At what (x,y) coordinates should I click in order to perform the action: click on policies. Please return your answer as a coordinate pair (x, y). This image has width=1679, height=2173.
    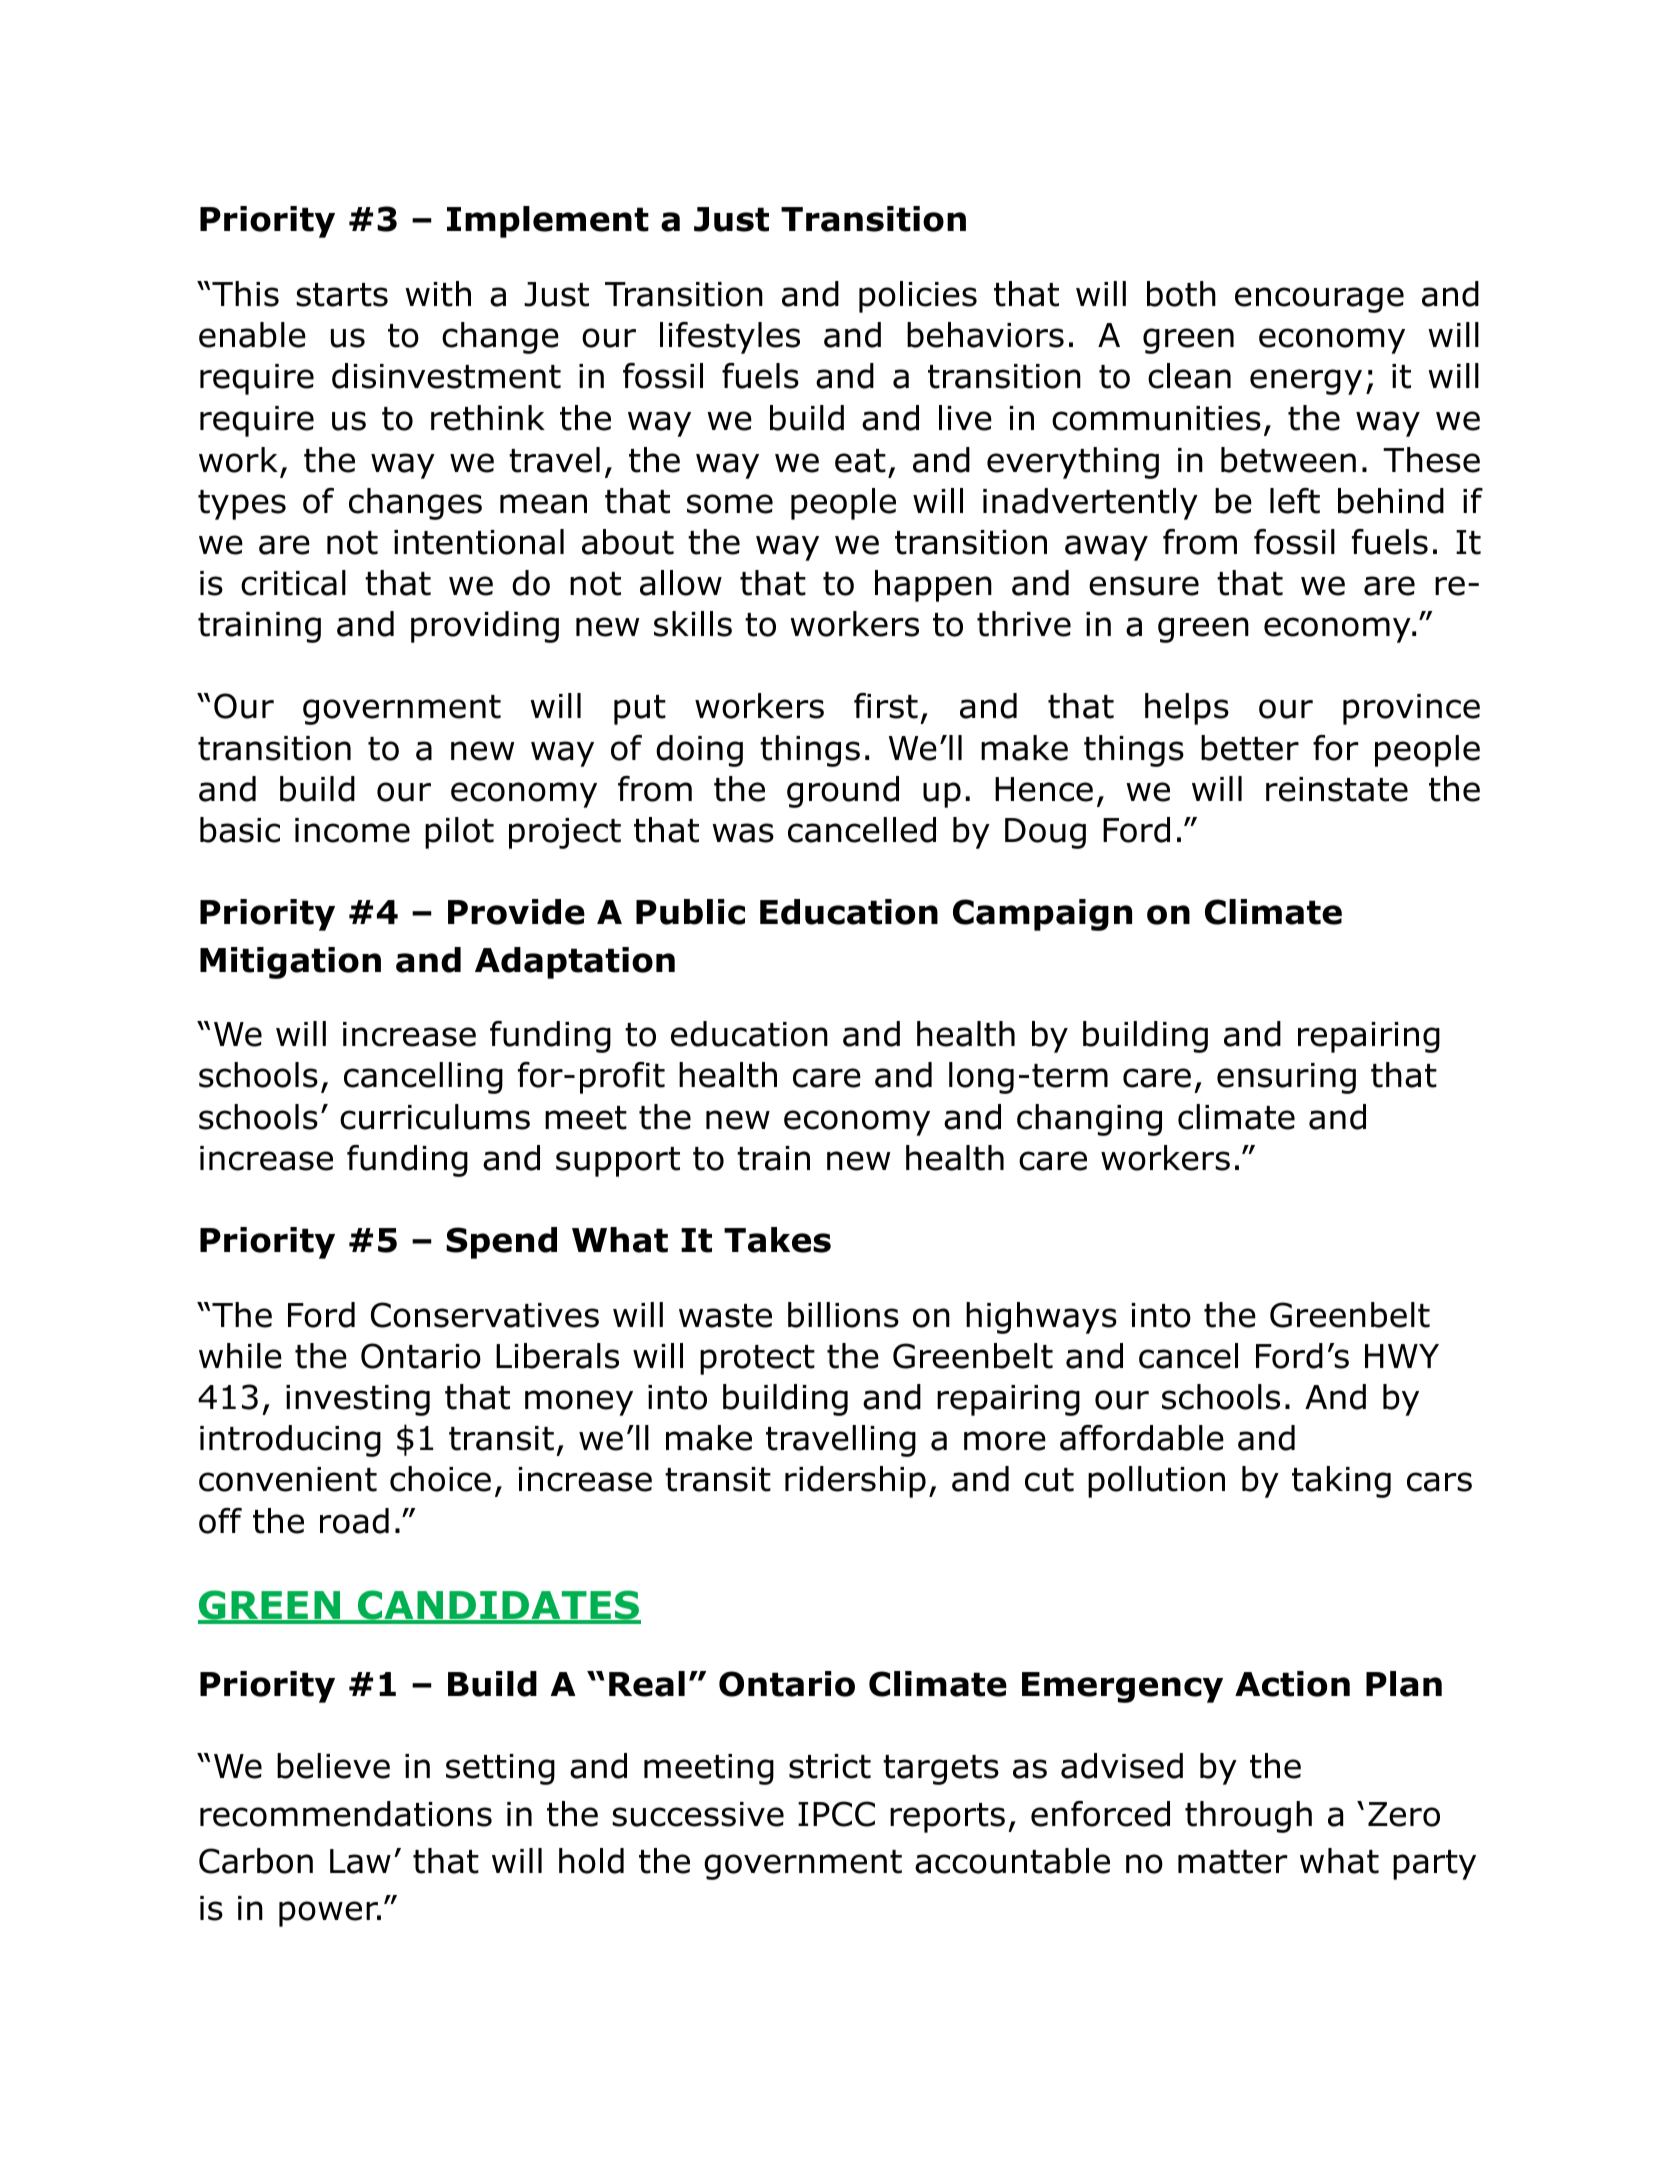
    Looking at the image, I should click on (918, 297).
